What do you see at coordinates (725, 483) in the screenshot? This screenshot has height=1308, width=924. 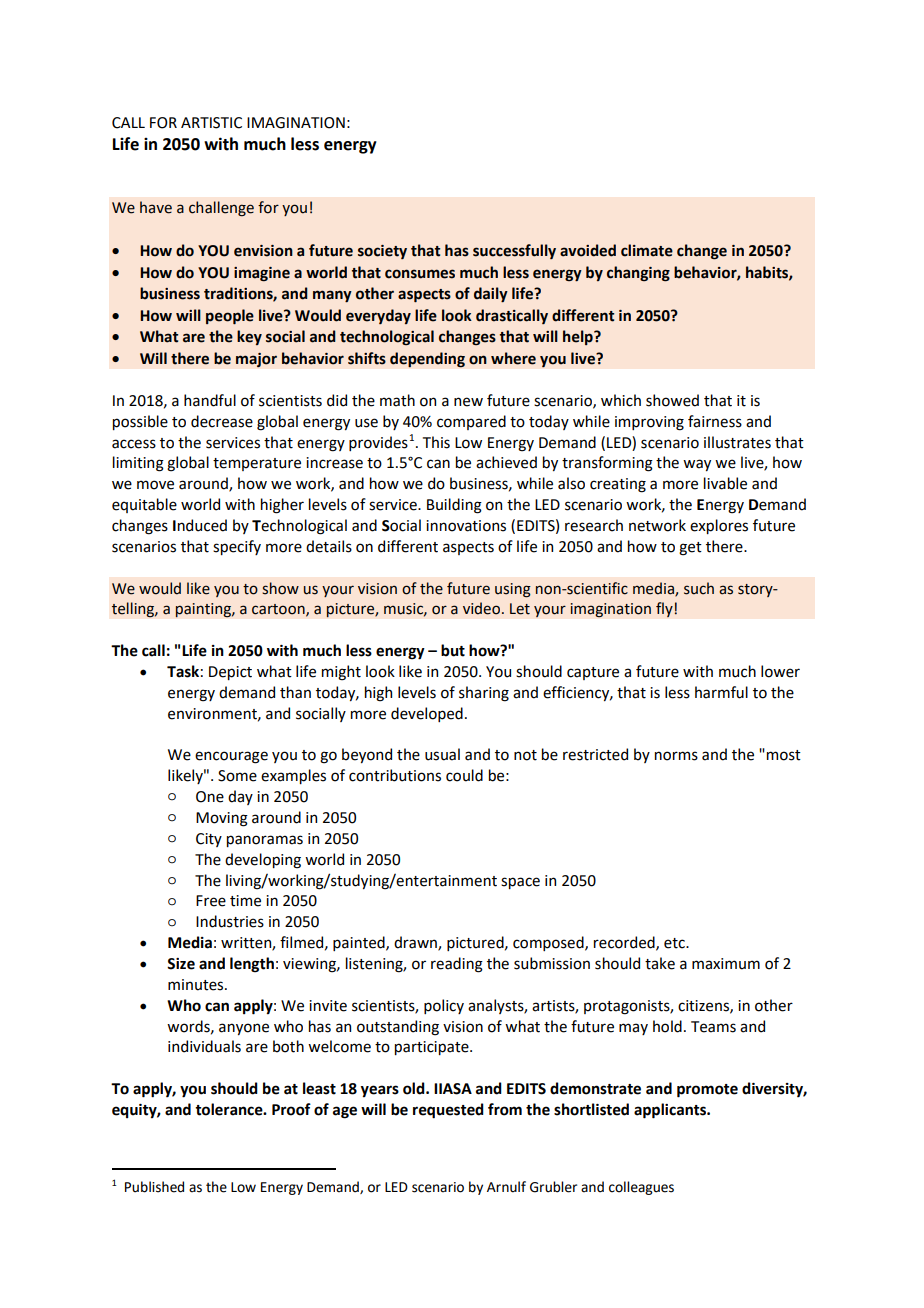 I see `livable` at bounding box center [725, 483].
